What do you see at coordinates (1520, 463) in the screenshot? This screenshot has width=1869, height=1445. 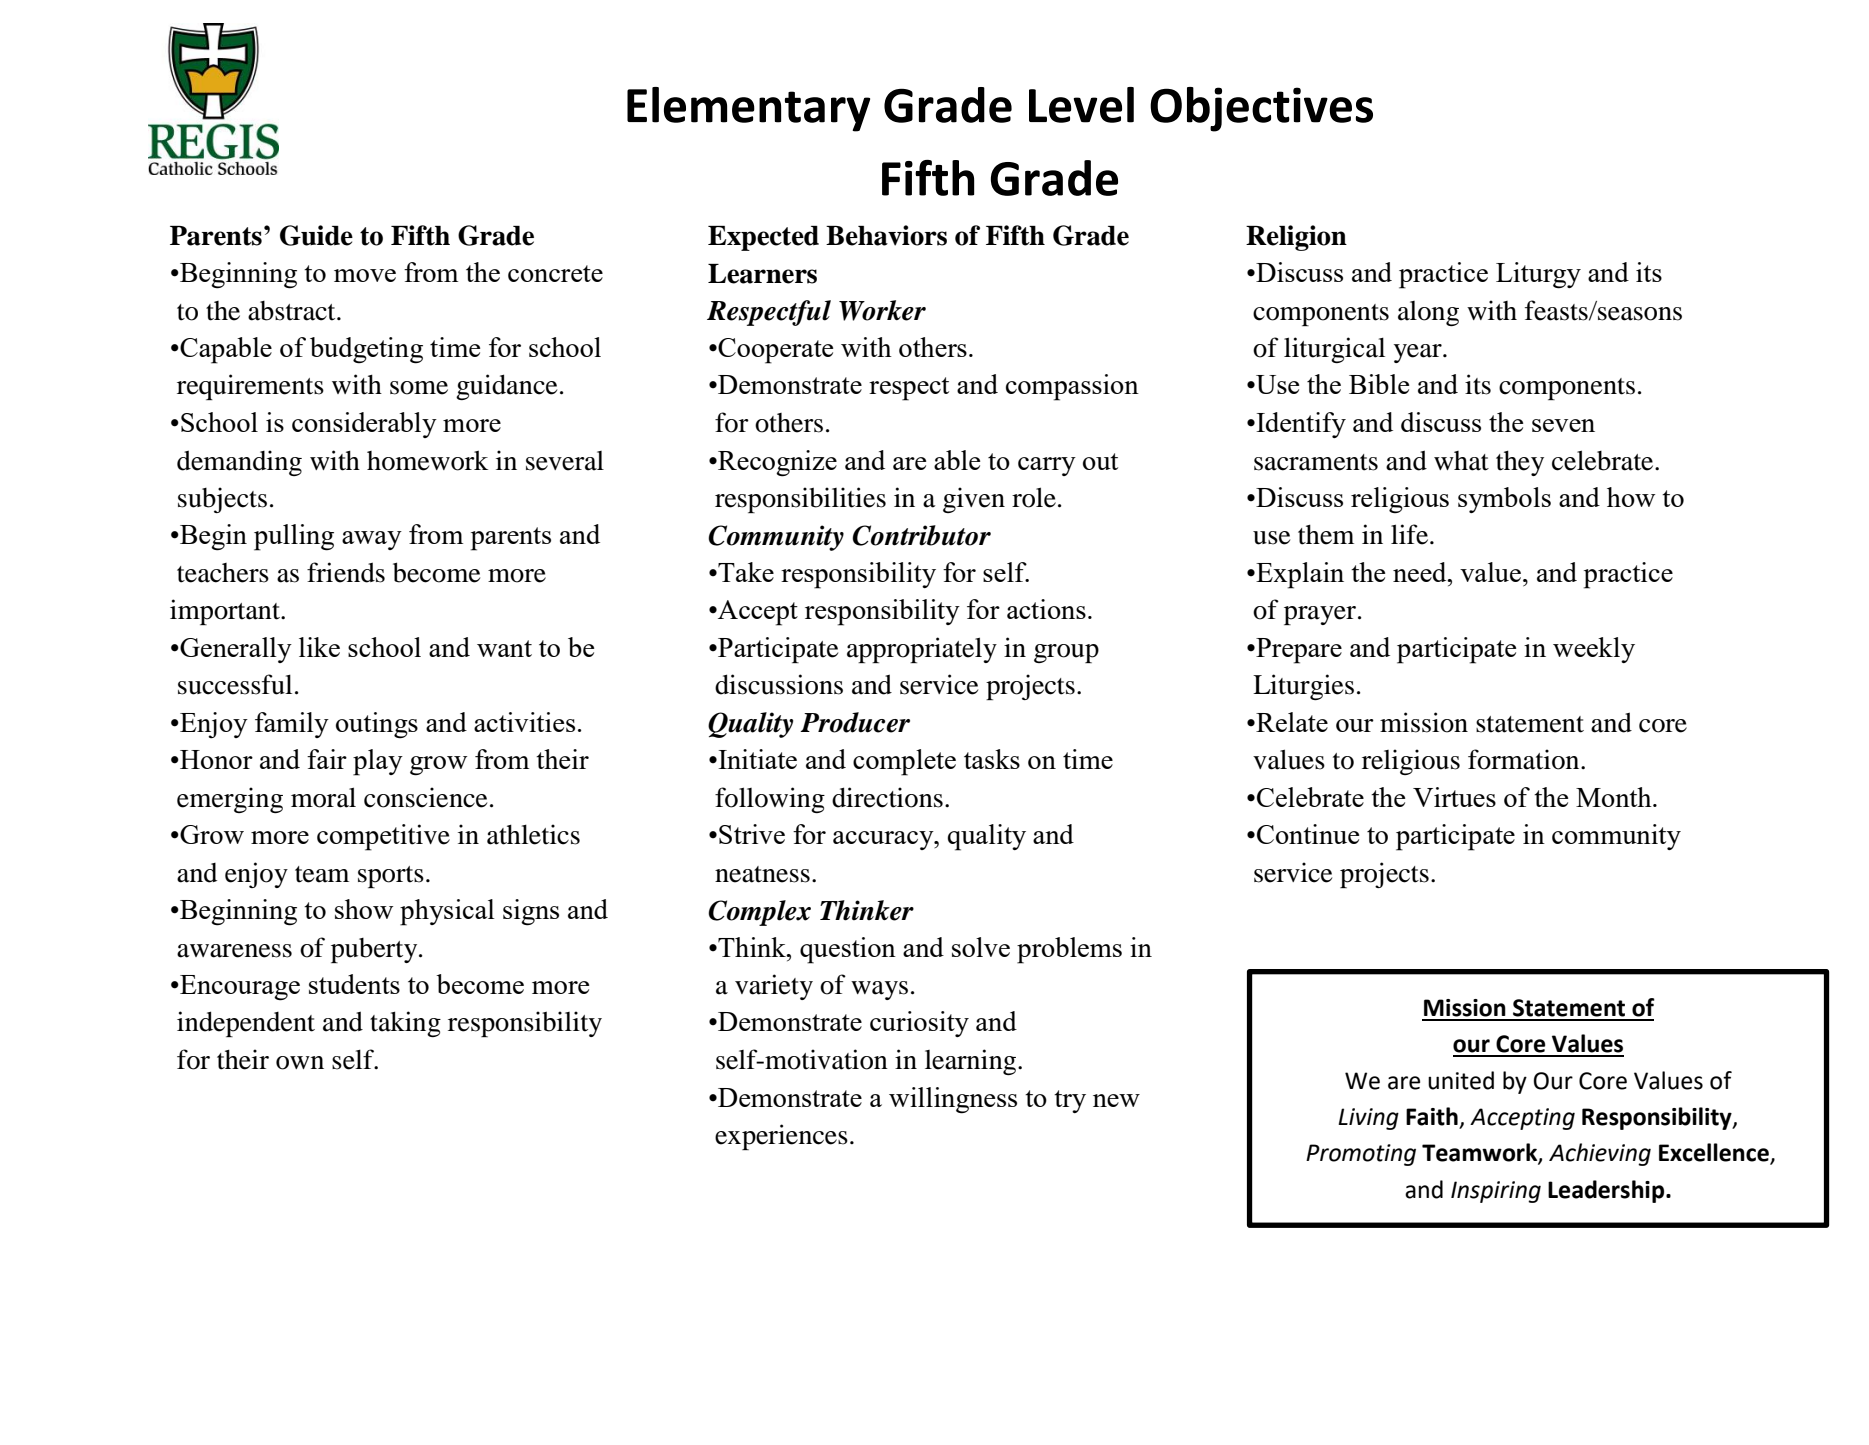 I see `they` at bounding box center [1520, 463].
